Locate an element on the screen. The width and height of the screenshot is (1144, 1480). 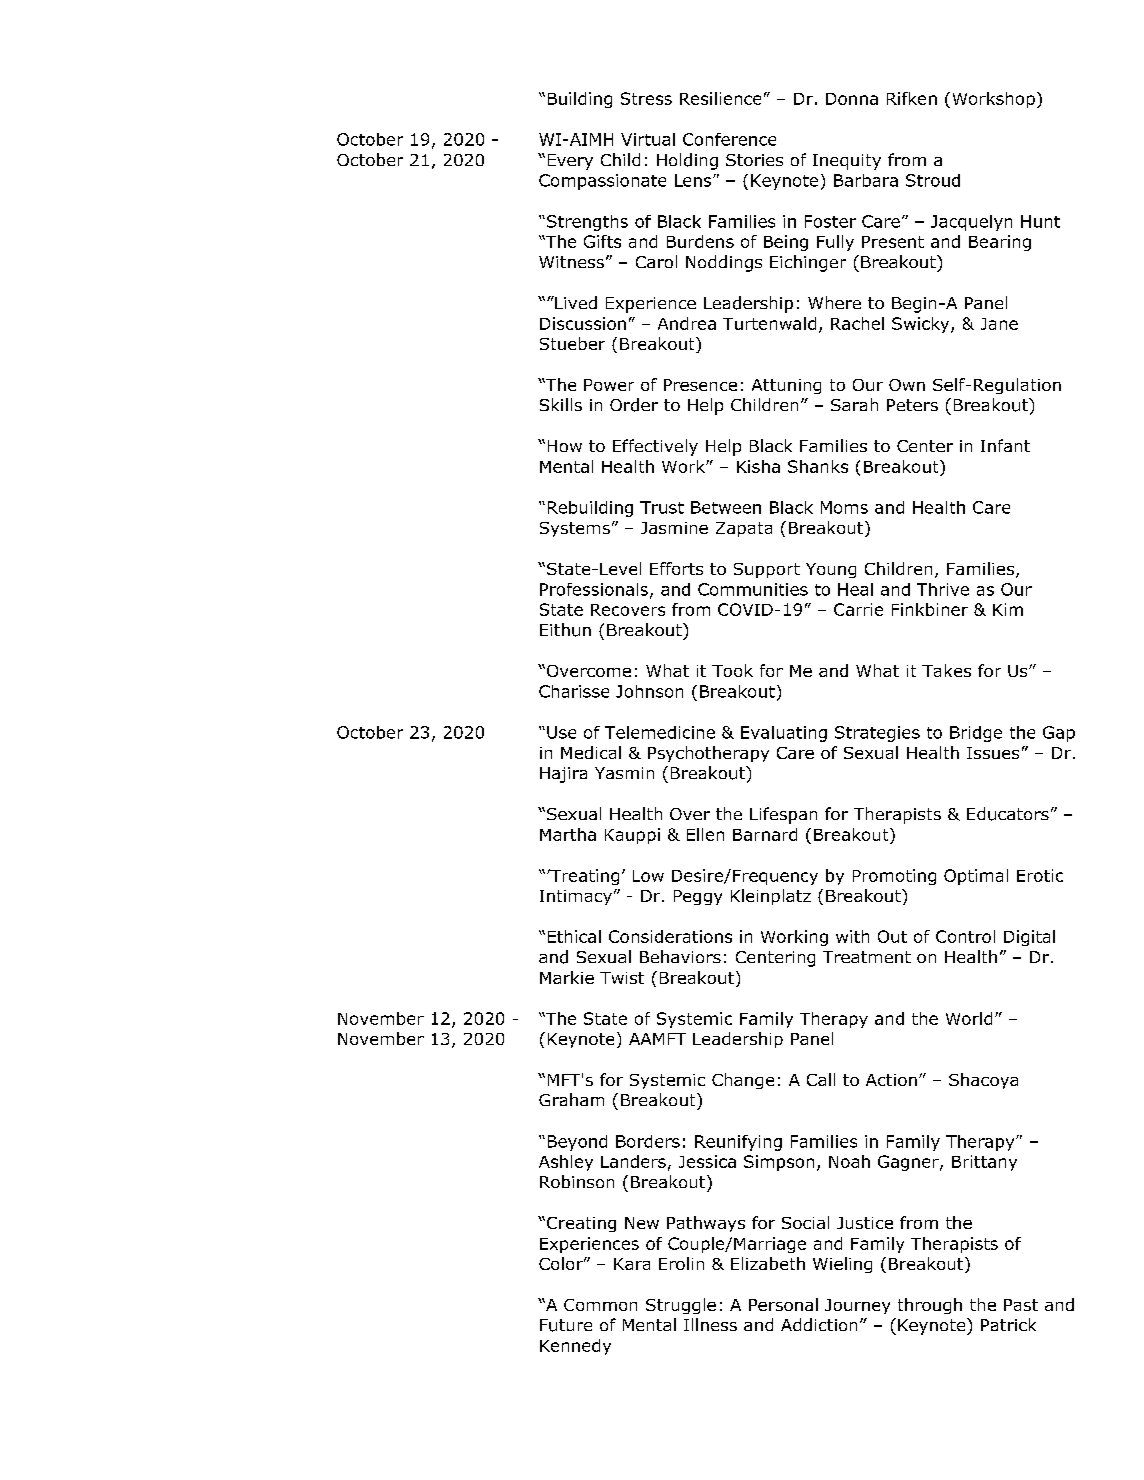
Moms is located at coordinates (844, 507).
